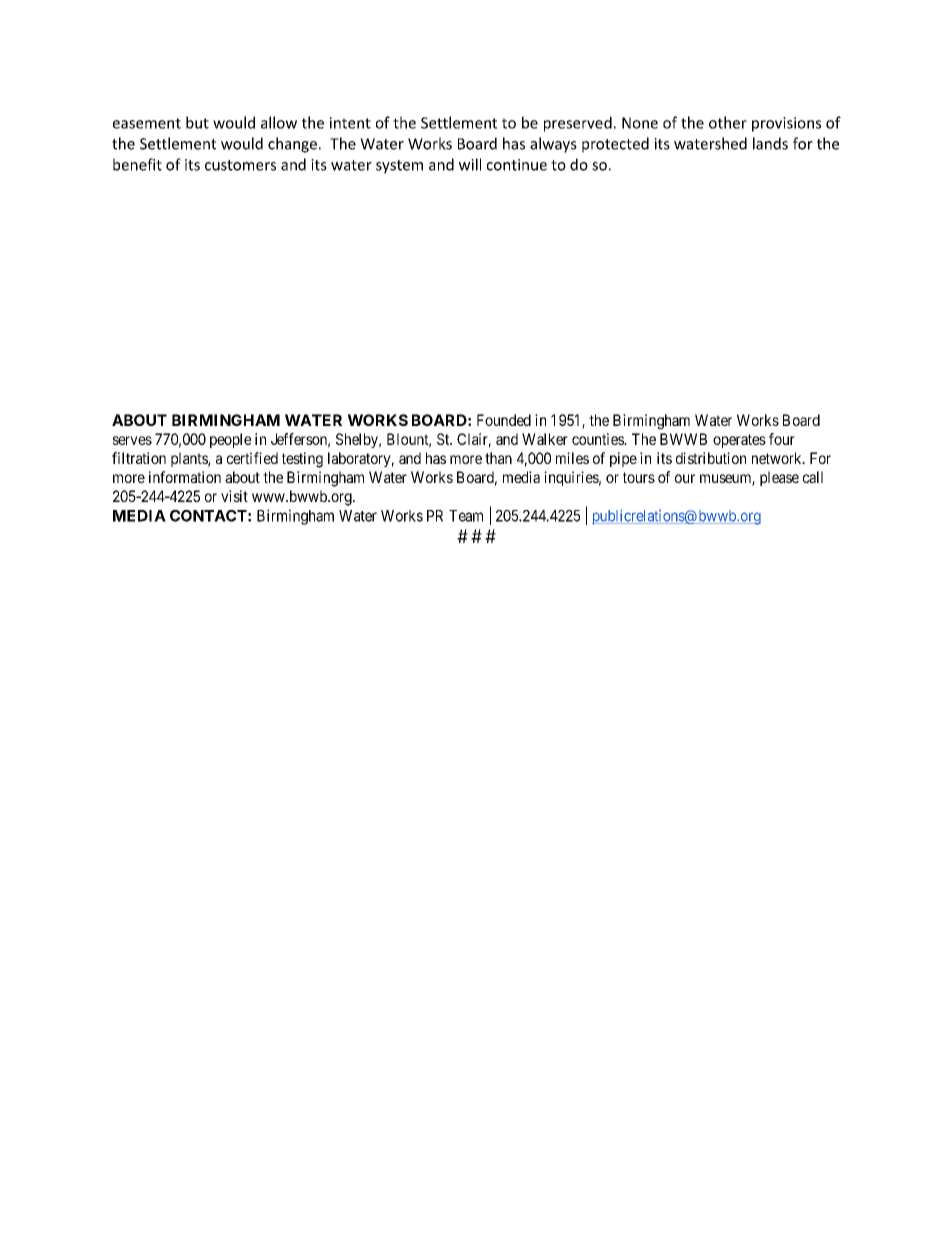  What do you see at coordinates (399, 167) in the screenshot?
I see `system` at bounding box center [399, 167].
